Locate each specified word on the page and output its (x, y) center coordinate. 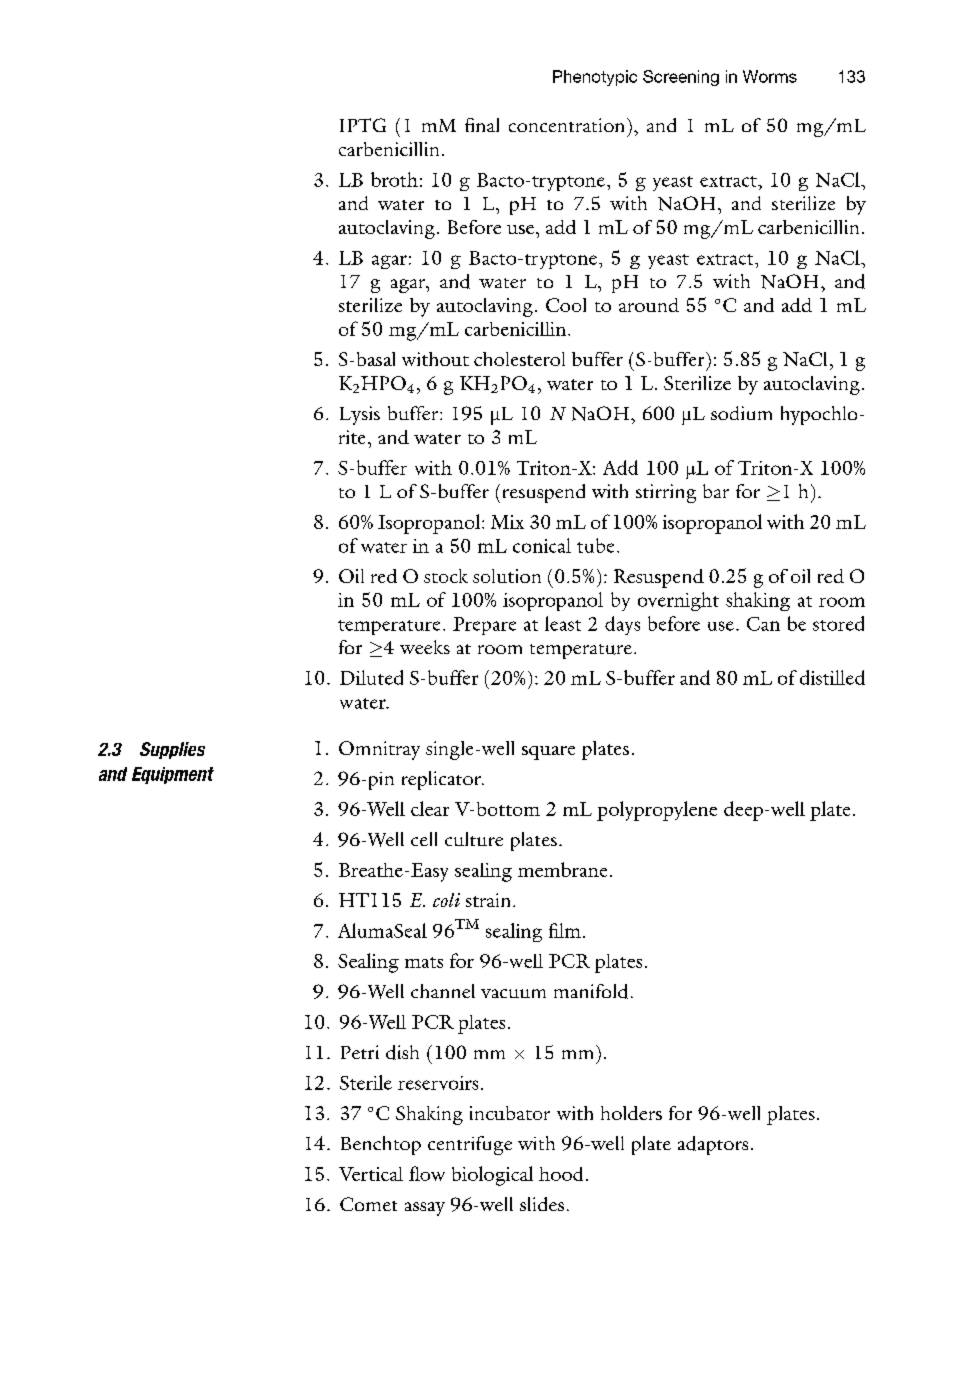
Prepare (484, 626)
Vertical (371, 1174)
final (482, 125)
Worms (770, 76)
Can (763, 624)
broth (394, 179)
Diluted (371, 677)
